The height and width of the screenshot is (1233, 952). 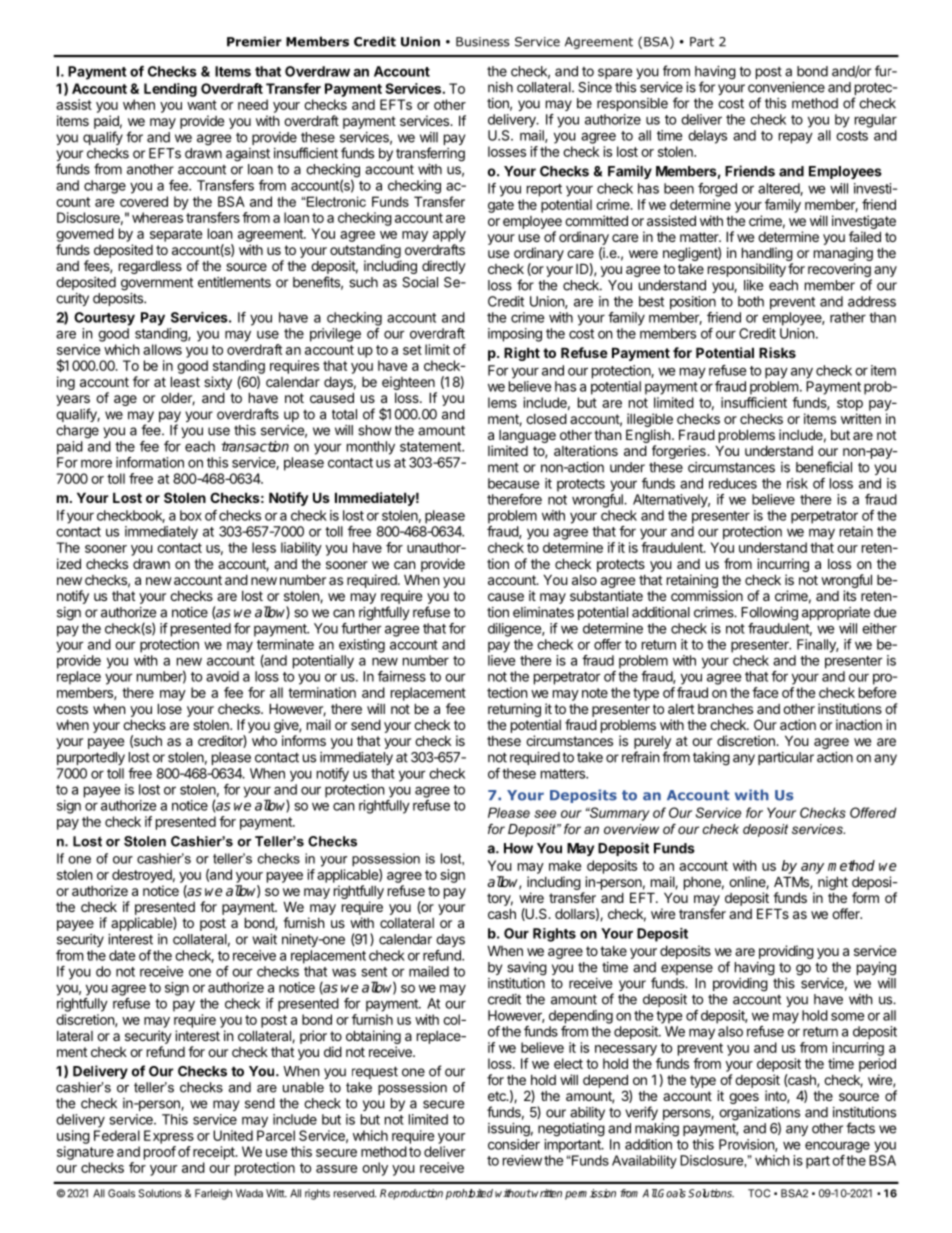 I want to click on proof, so click(x=160, y=1153).
